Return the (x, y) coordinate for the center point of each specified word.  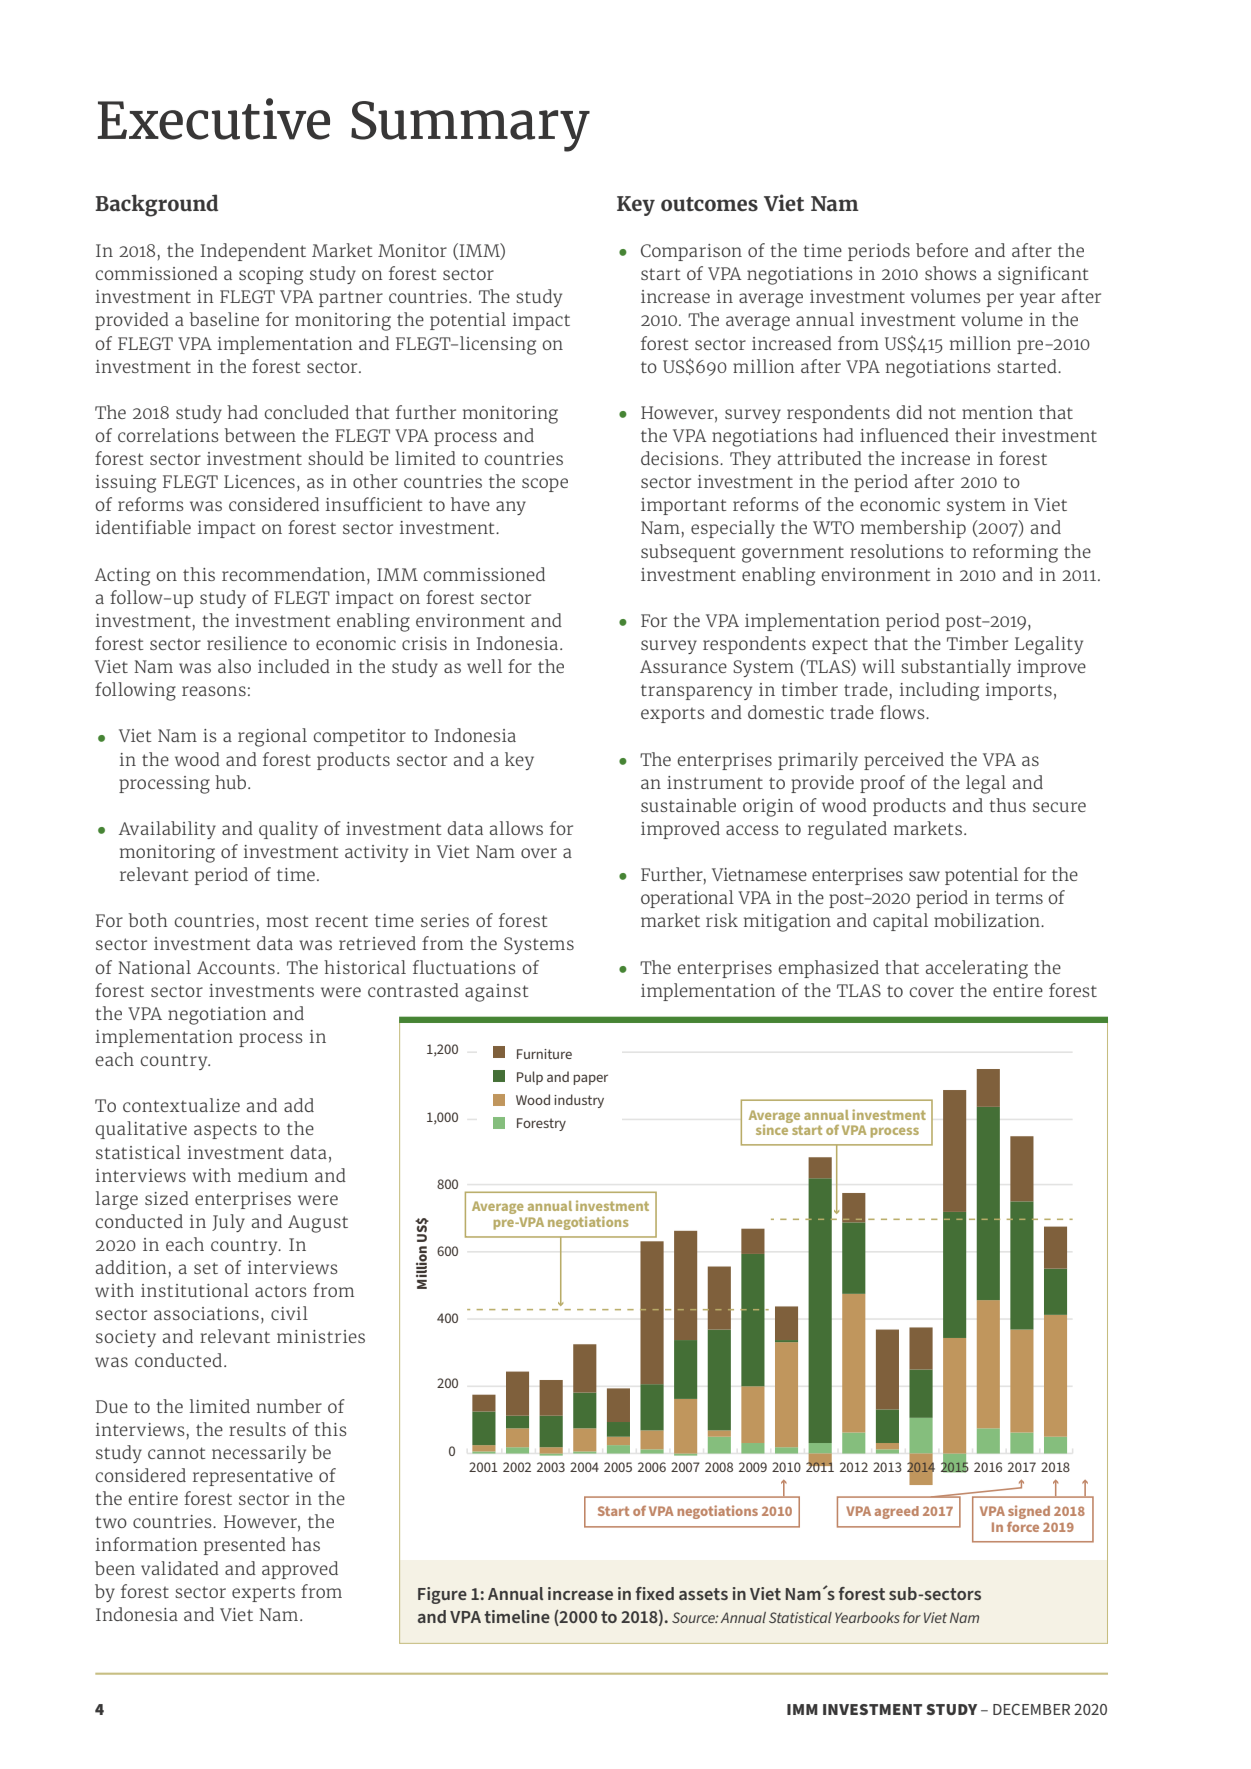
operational (687, 899)
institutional (195, 1290)
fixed (655, 1593)
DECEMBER (1031, 1709)
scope (545, 485)
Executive (214, 119)
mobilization (988, 920)
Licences (259, 481)
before (942, 250)
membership (913, 529)
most (287, 921)
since (773, 1128)
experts (263, 1594)
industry (579, 1101)
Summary (470, 126)
